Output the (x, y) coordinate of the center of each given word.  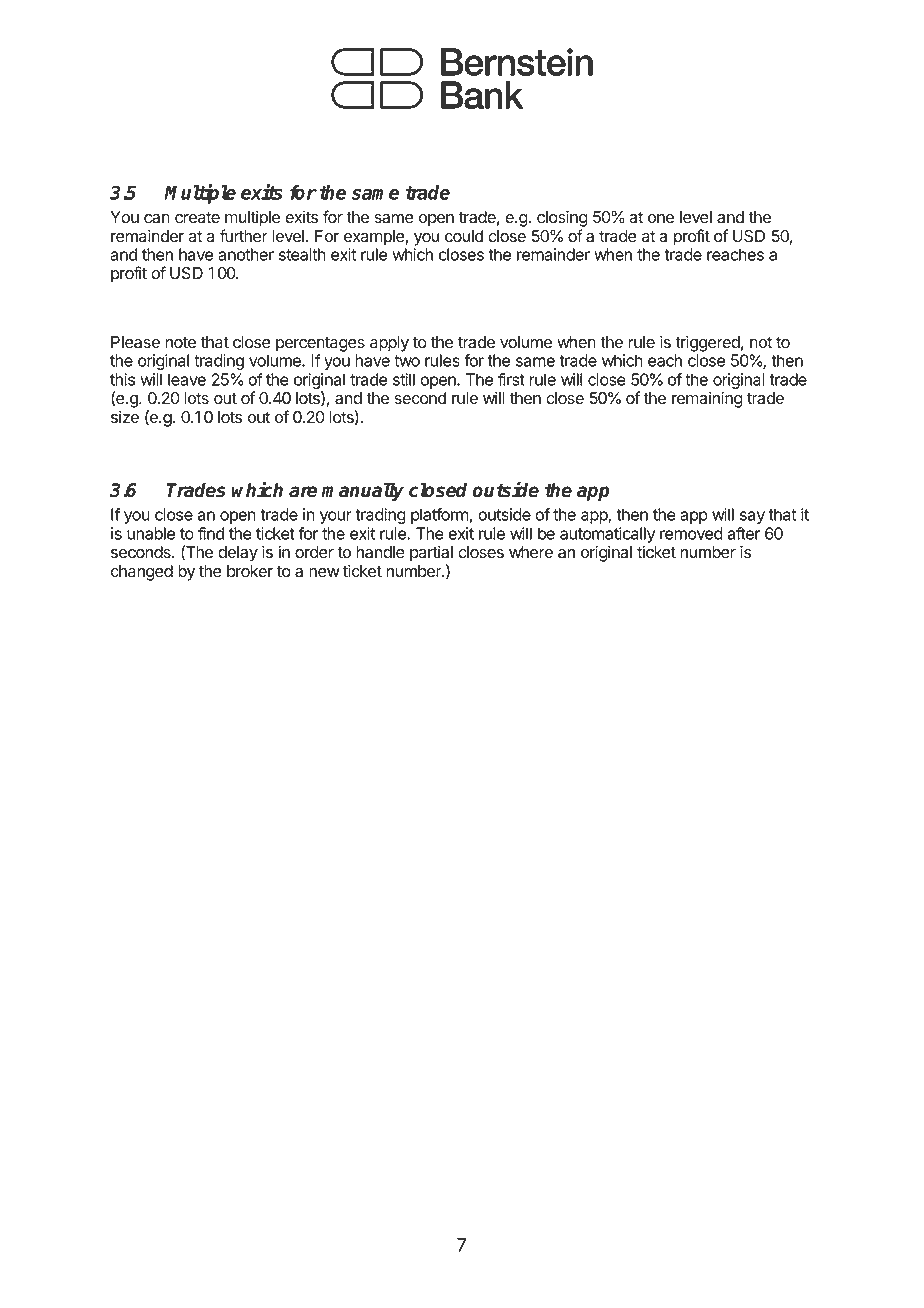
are (303, 492)
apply (389, 344)
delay (238, 554)
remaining (707, 399)
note (181, 343)
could (464, 236)
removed (691, 533)
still (404, 379)
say (752, 517)
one (661, 219)
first (511, 379)
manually (362, 491)
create (197, 218)
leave (187, 379)
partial (431, 553)
